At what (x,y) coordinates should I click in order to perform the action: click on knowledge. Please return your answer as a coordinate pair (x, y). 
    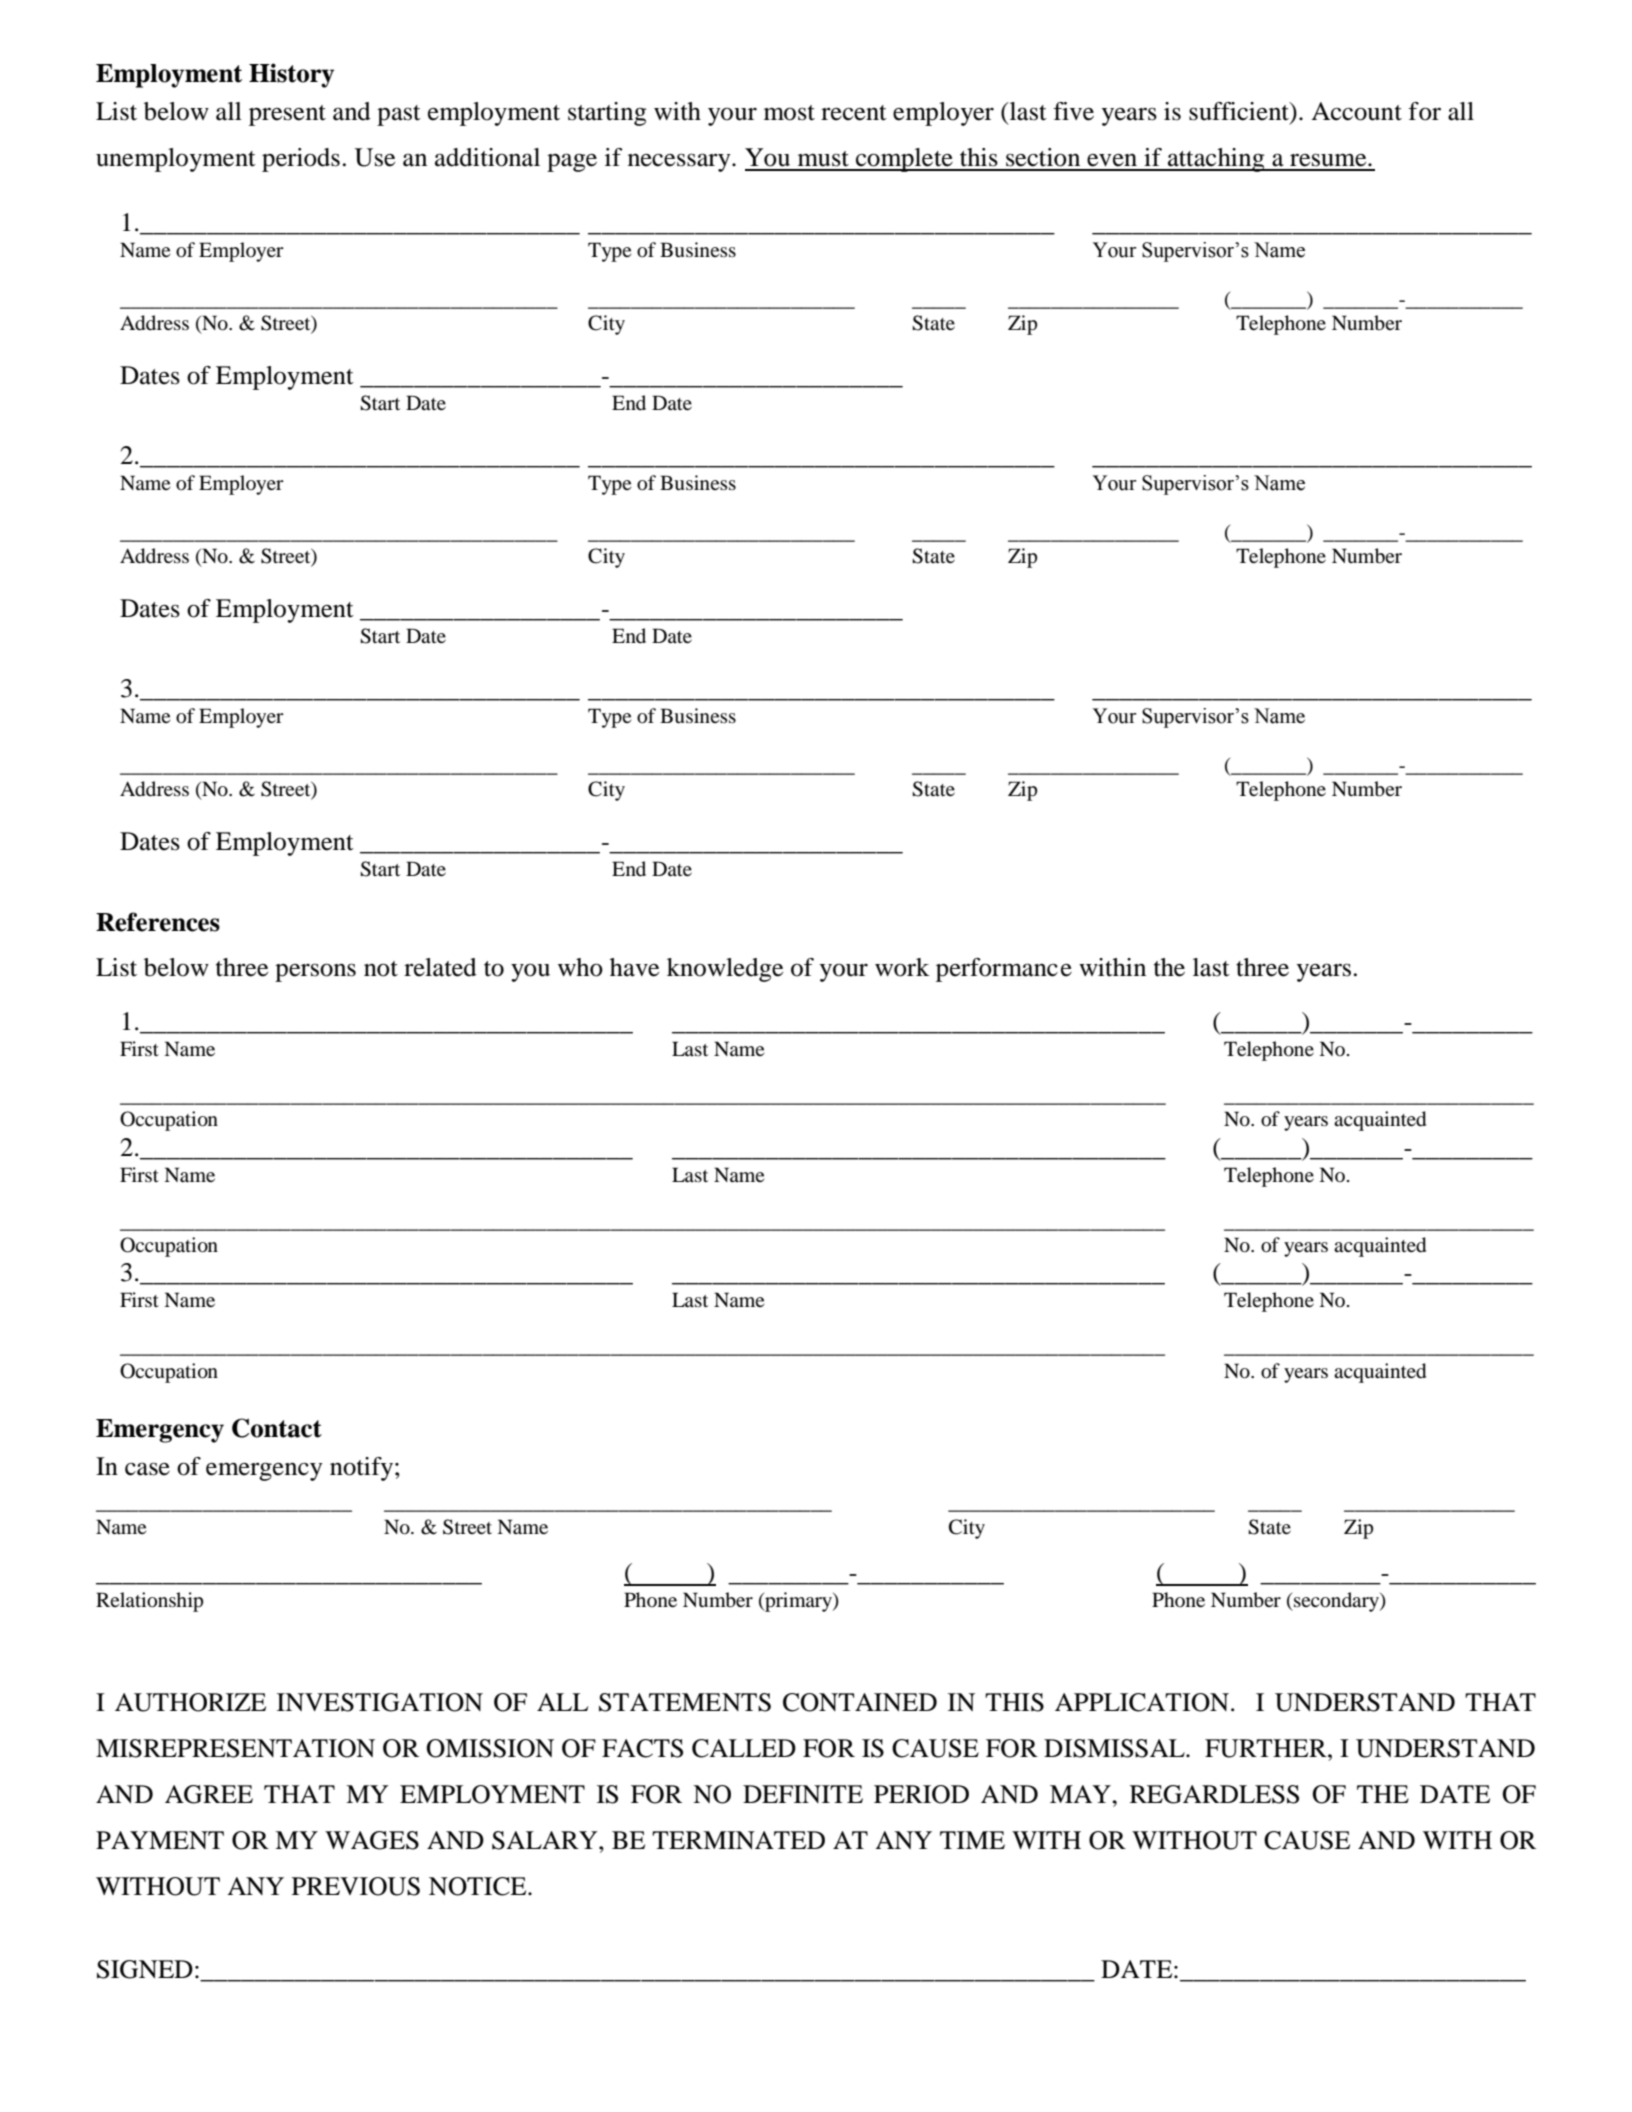
    Looking at the image, I should click on (725, 970).
